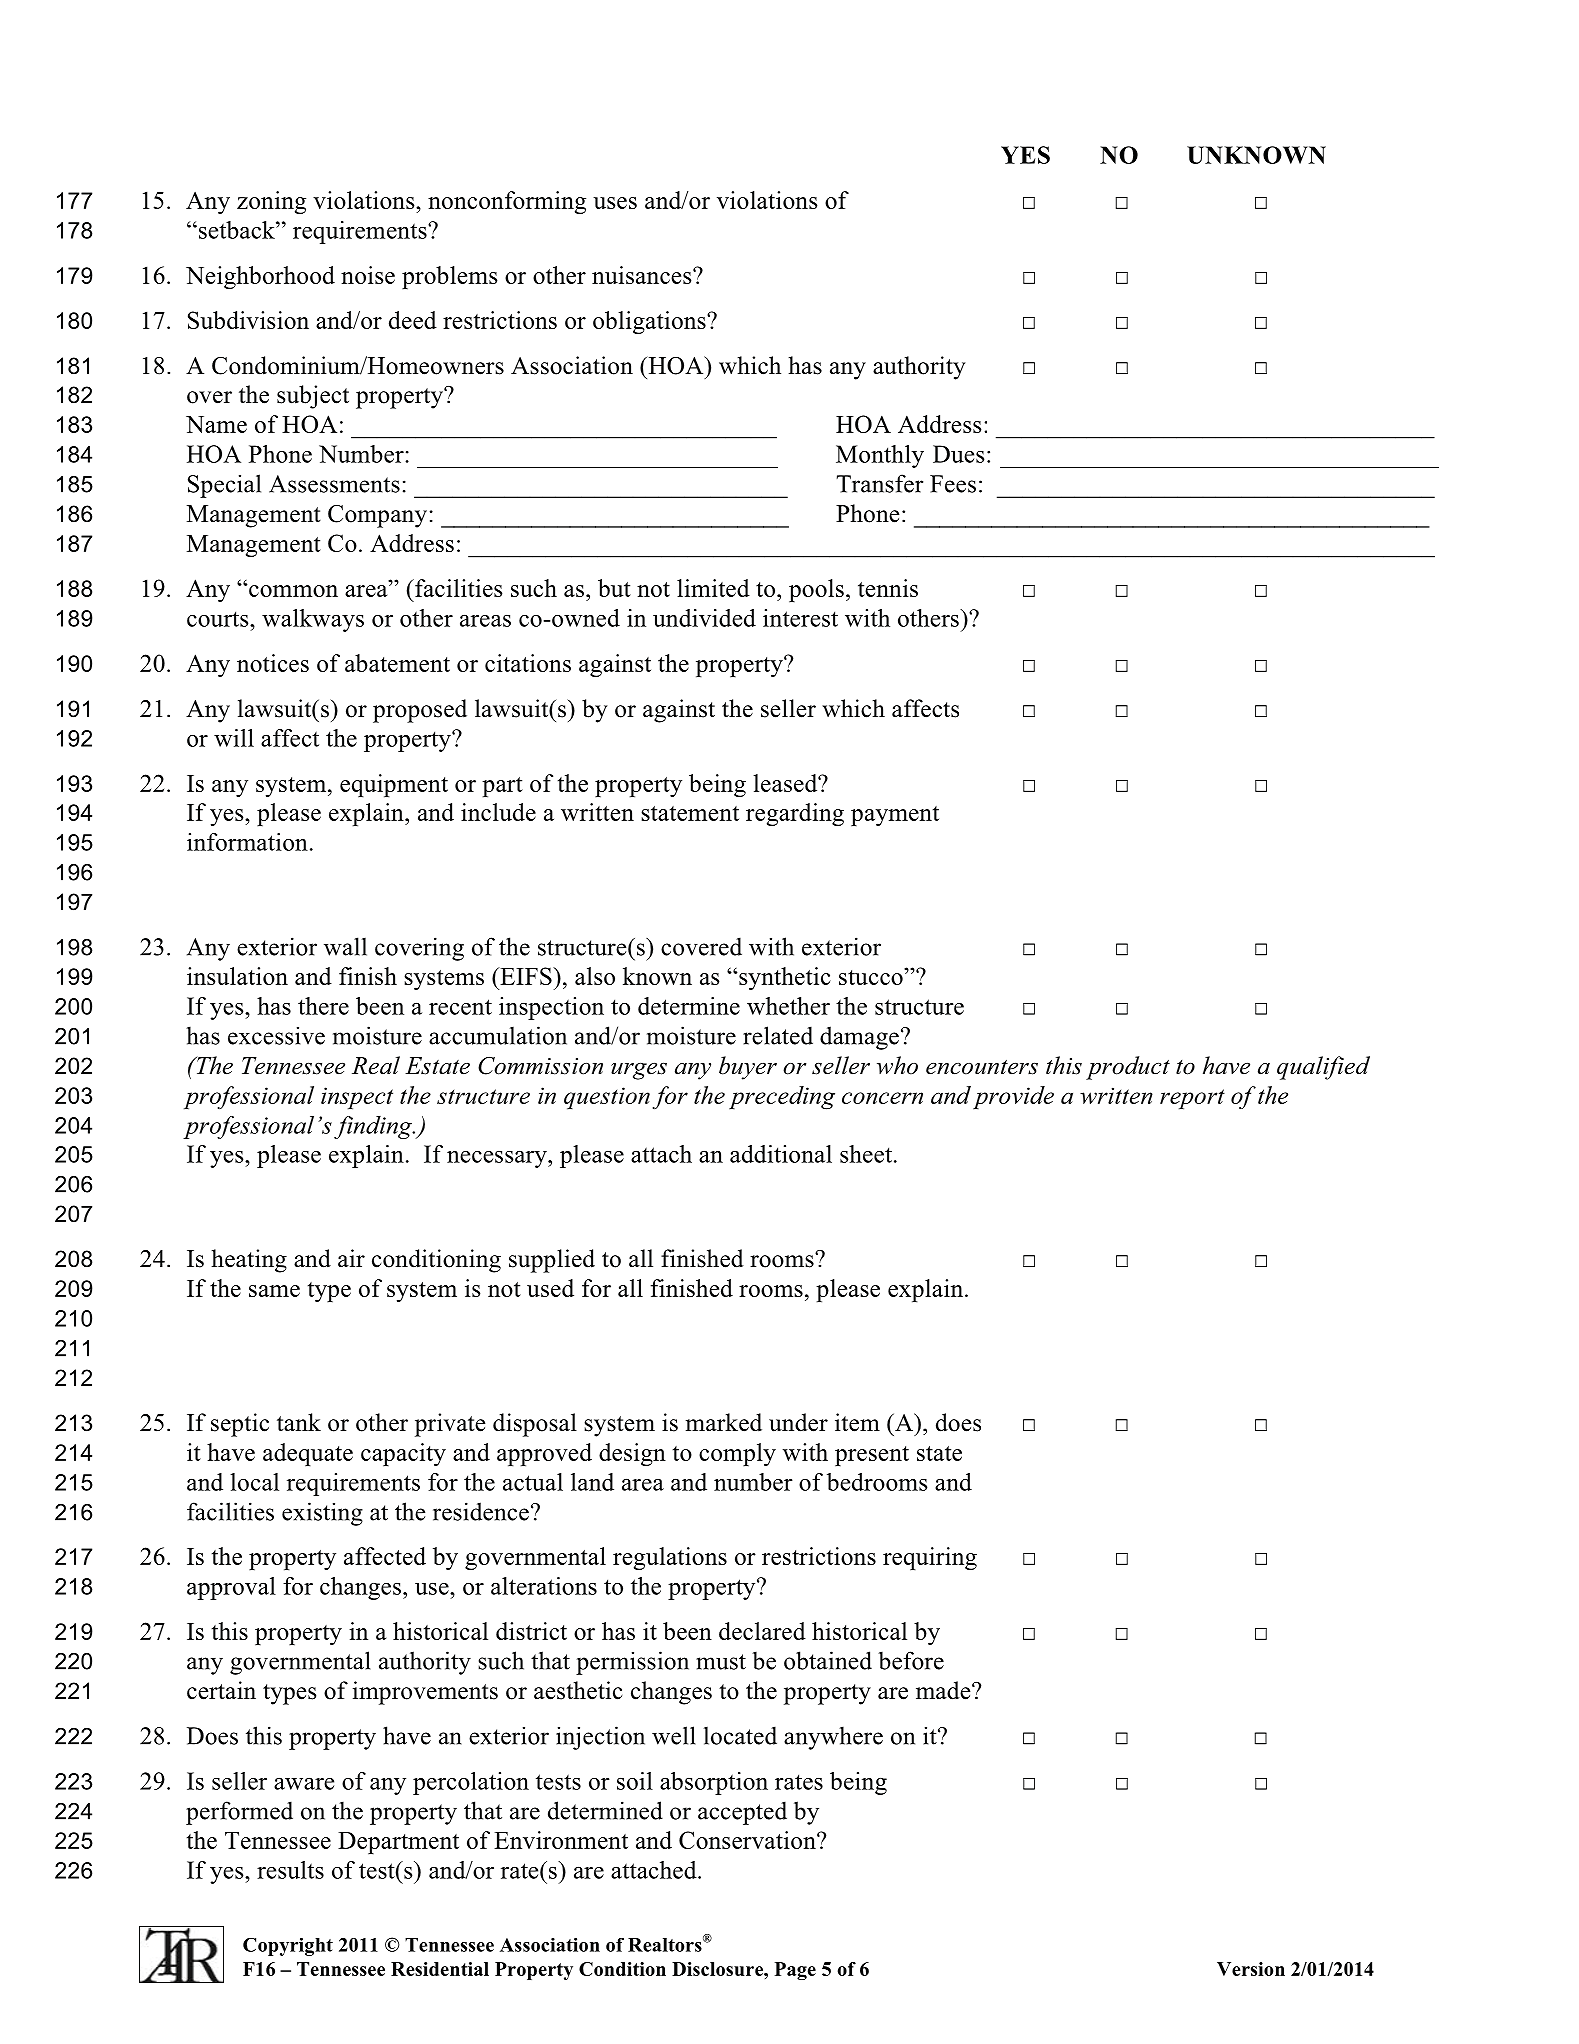  Describe the element at coordinates (276, 1035) in the screenshot. I see `excessive` at that location.
